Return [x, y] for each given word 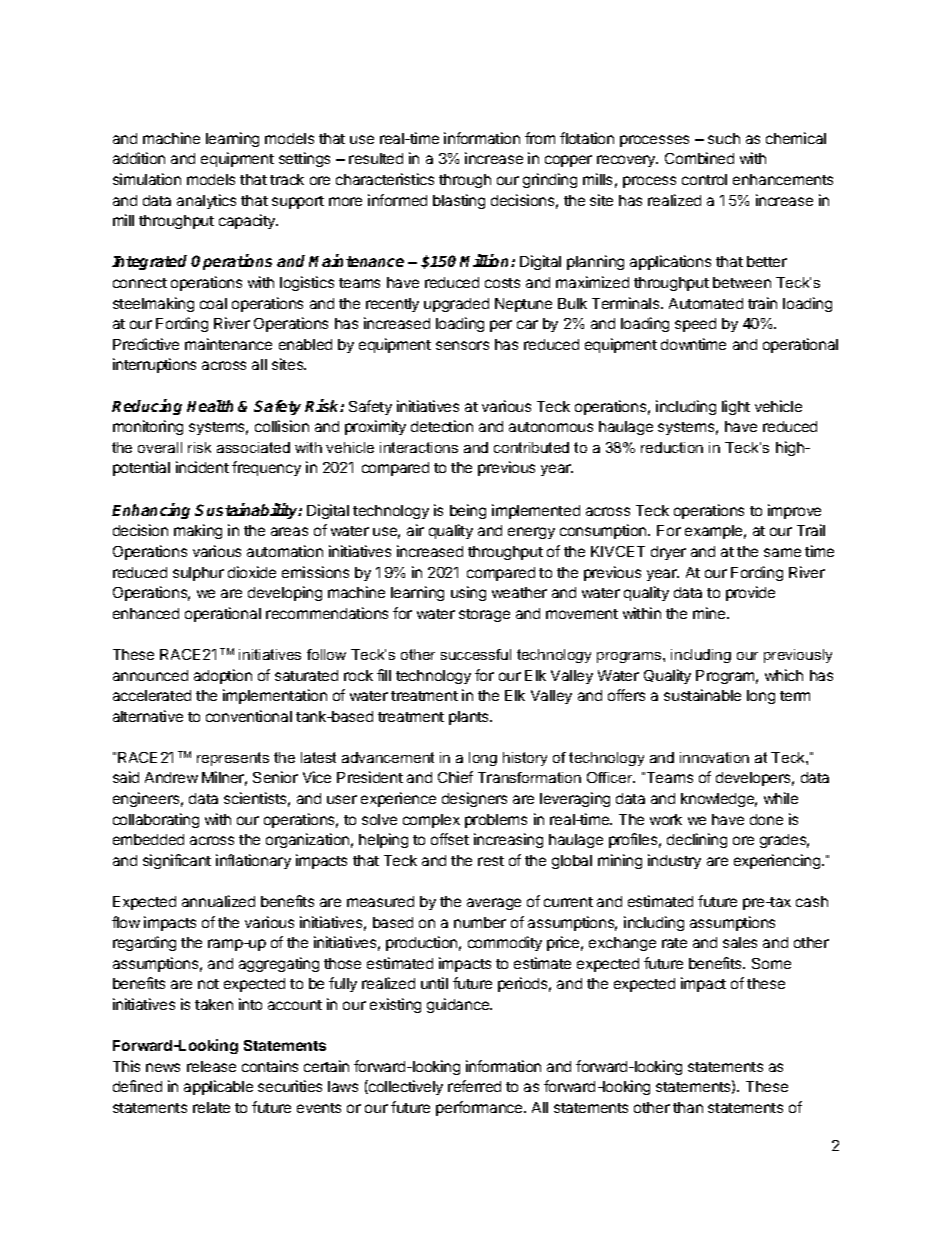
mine [710, 613]
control [704, 179]
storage [484, 615]
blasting [459, 201]
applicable [218, 1087]
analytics [206, 201]
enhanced [146, 613]
